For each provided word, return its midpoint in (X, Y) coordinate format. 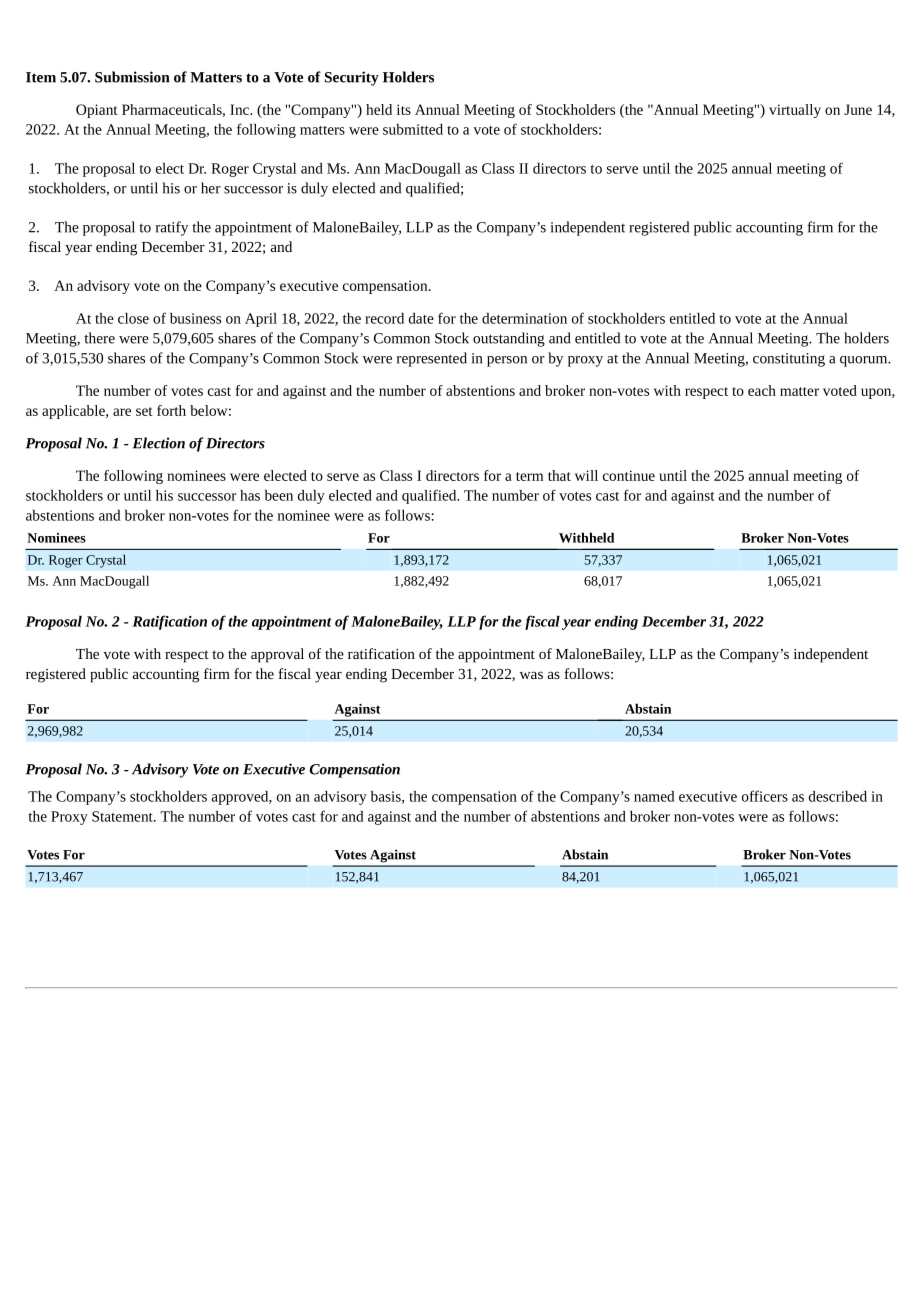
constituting (789, 360)
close (133, 318)
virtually (795, 111)
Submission (132, 77)
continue (629, 475)
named (654, 796)
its (404, 109)
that (559, 475)
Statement (123, 816)
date (421, 318)
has (250, 495)
